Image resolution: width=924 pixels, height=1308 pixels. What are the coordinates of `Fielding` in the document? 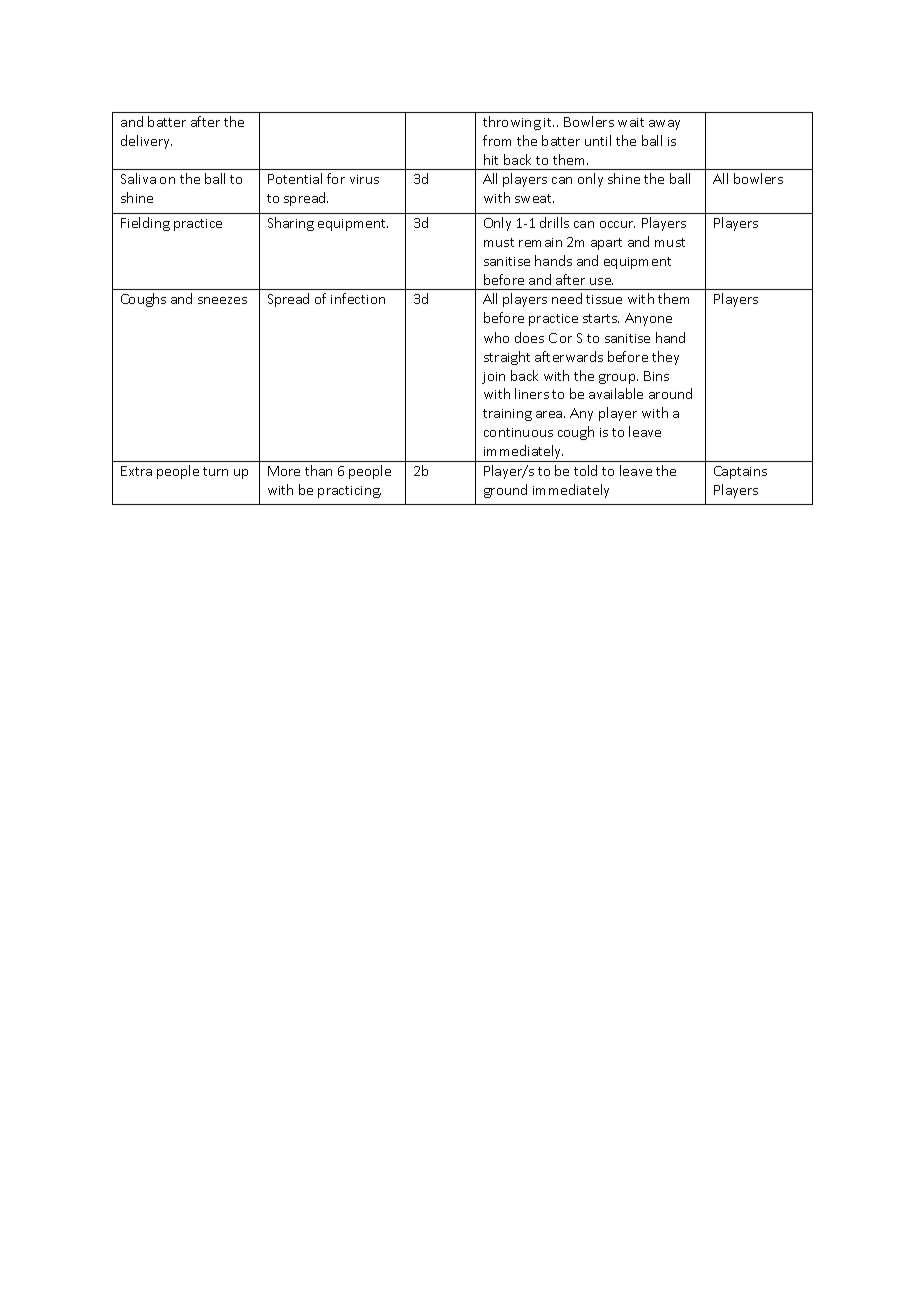 It's located at (145, 224).
